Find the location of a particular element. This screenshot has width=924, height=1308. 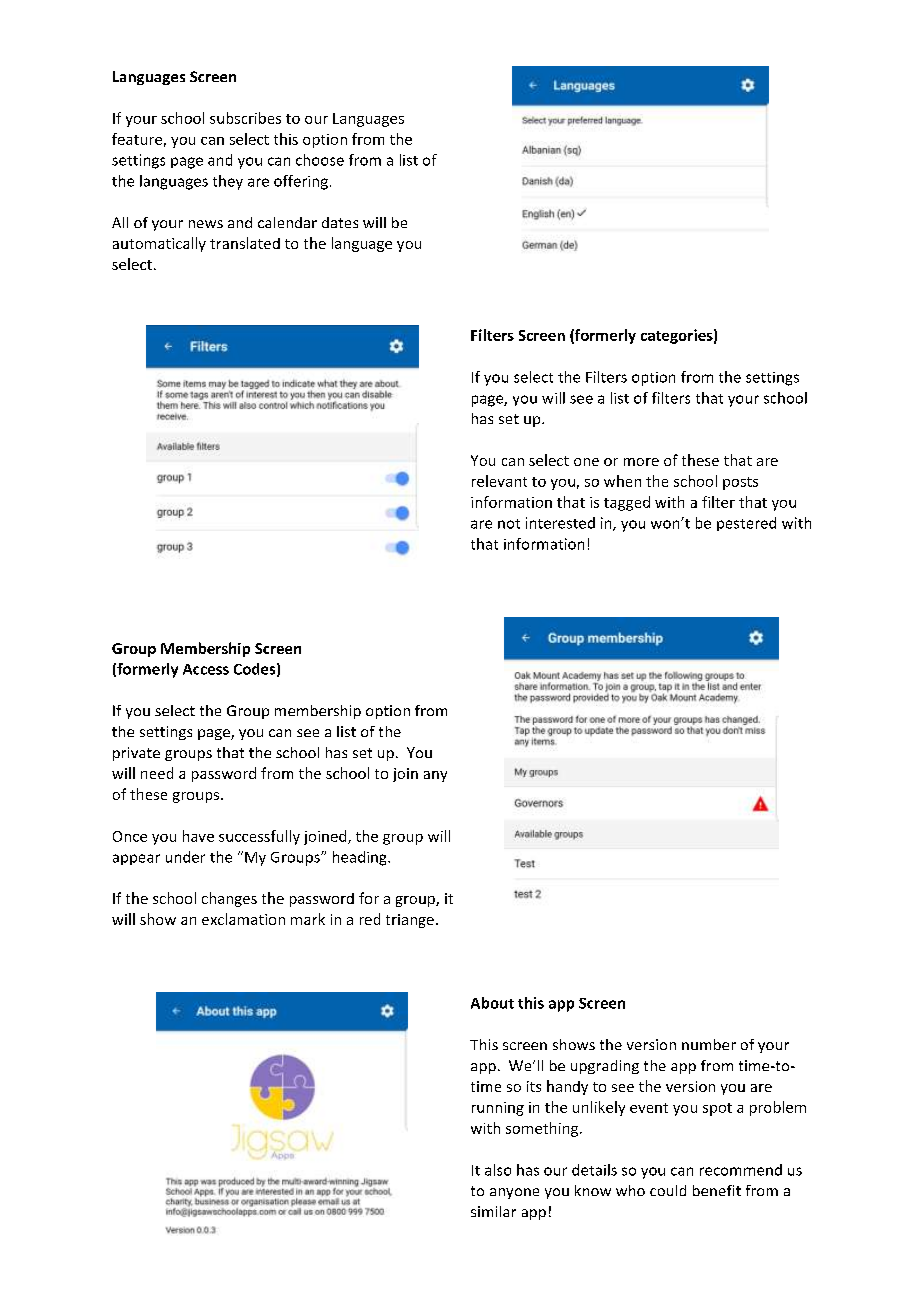

they is located at coordinates (228, 182).
